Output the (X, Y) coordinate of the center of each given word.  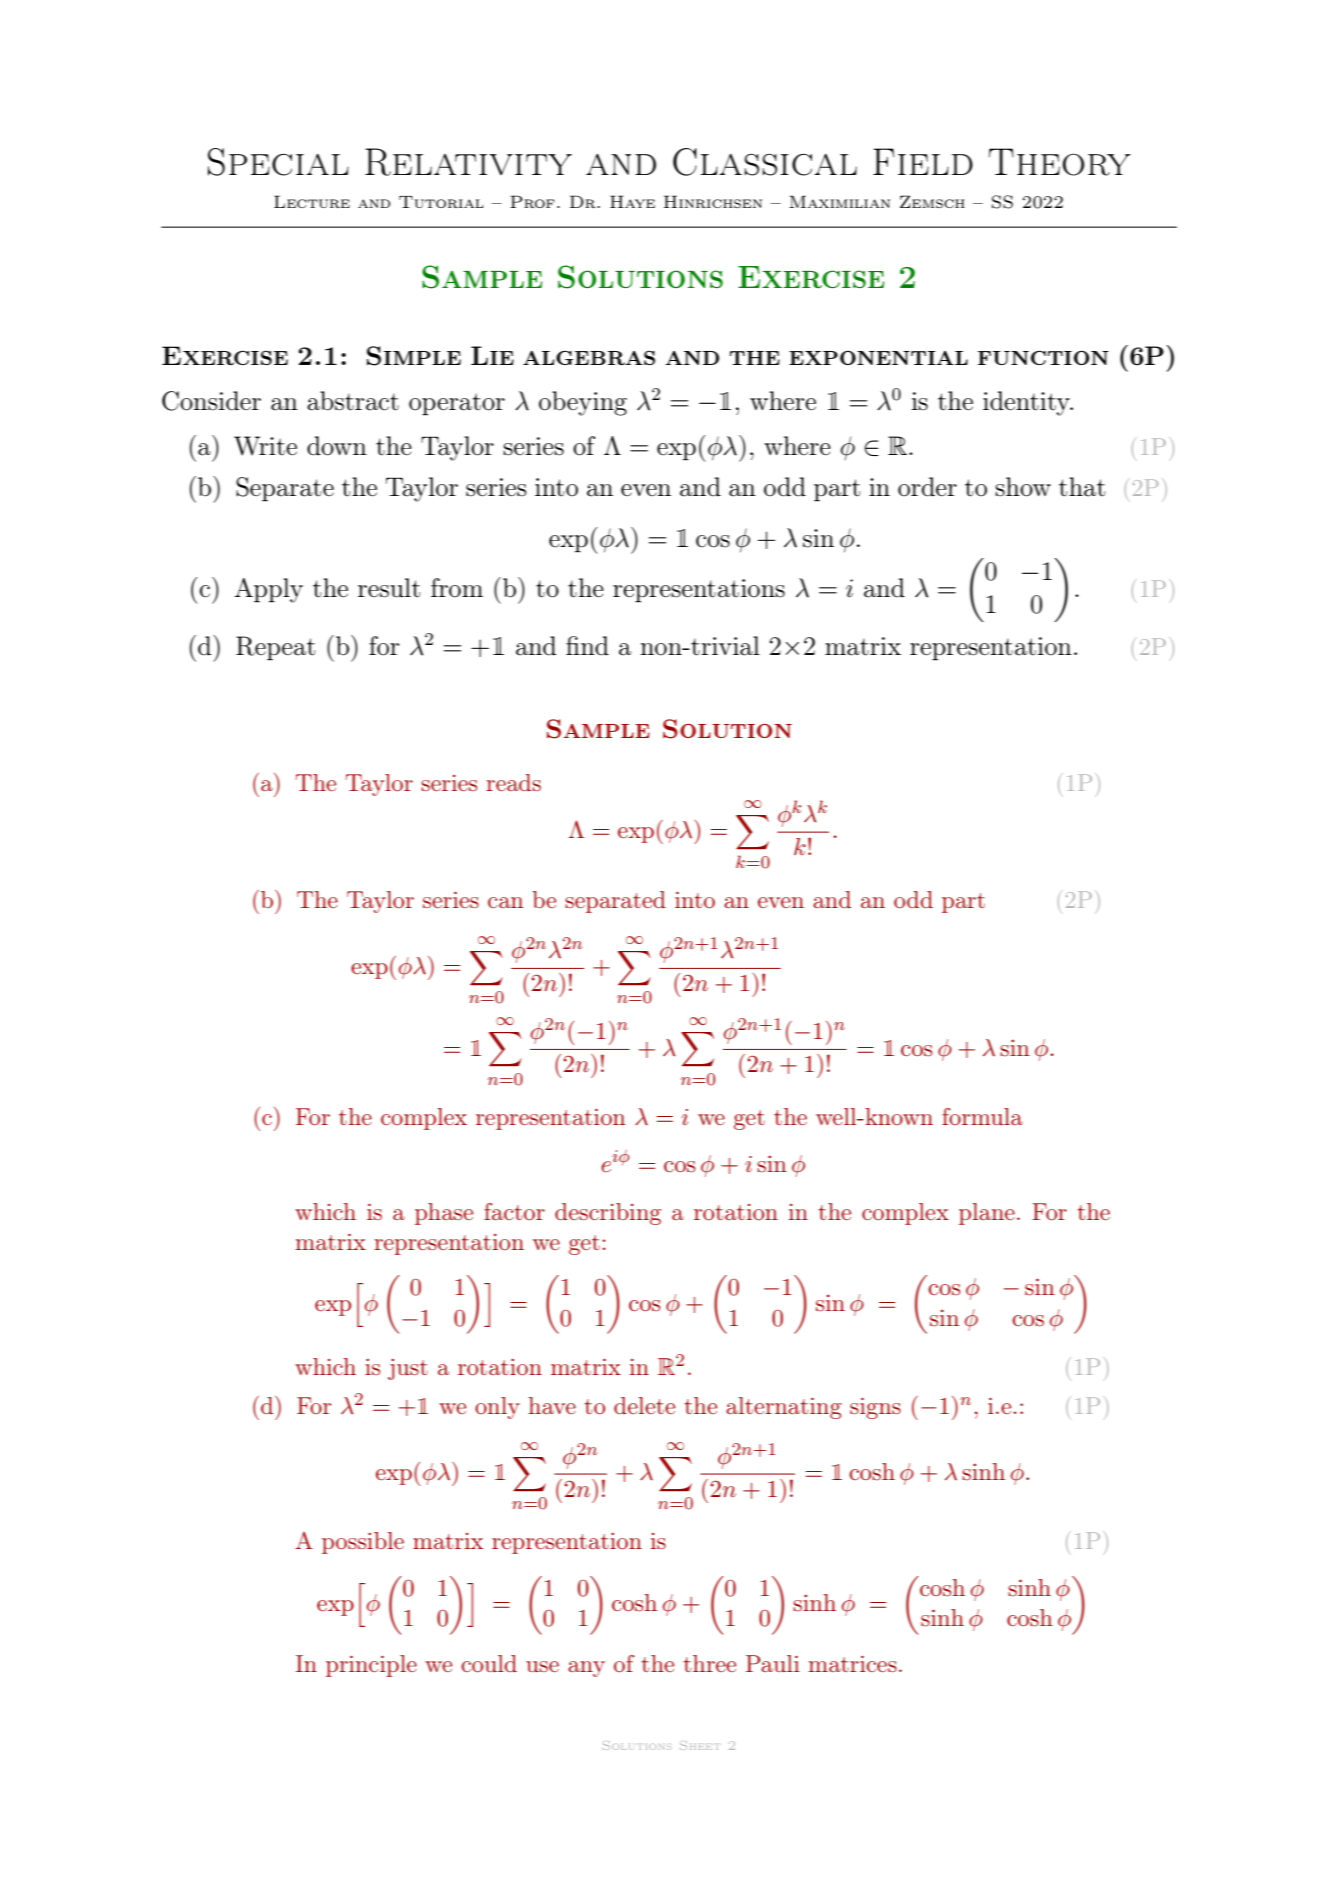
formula (982, 1116)
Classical (765, 162)
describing (608, 1214)
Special (278, 162)
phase (444, 1214)
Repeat (275, 648)
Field (923, 161)
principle (371, 1666)
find (587, 646)
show (1023, 487)
